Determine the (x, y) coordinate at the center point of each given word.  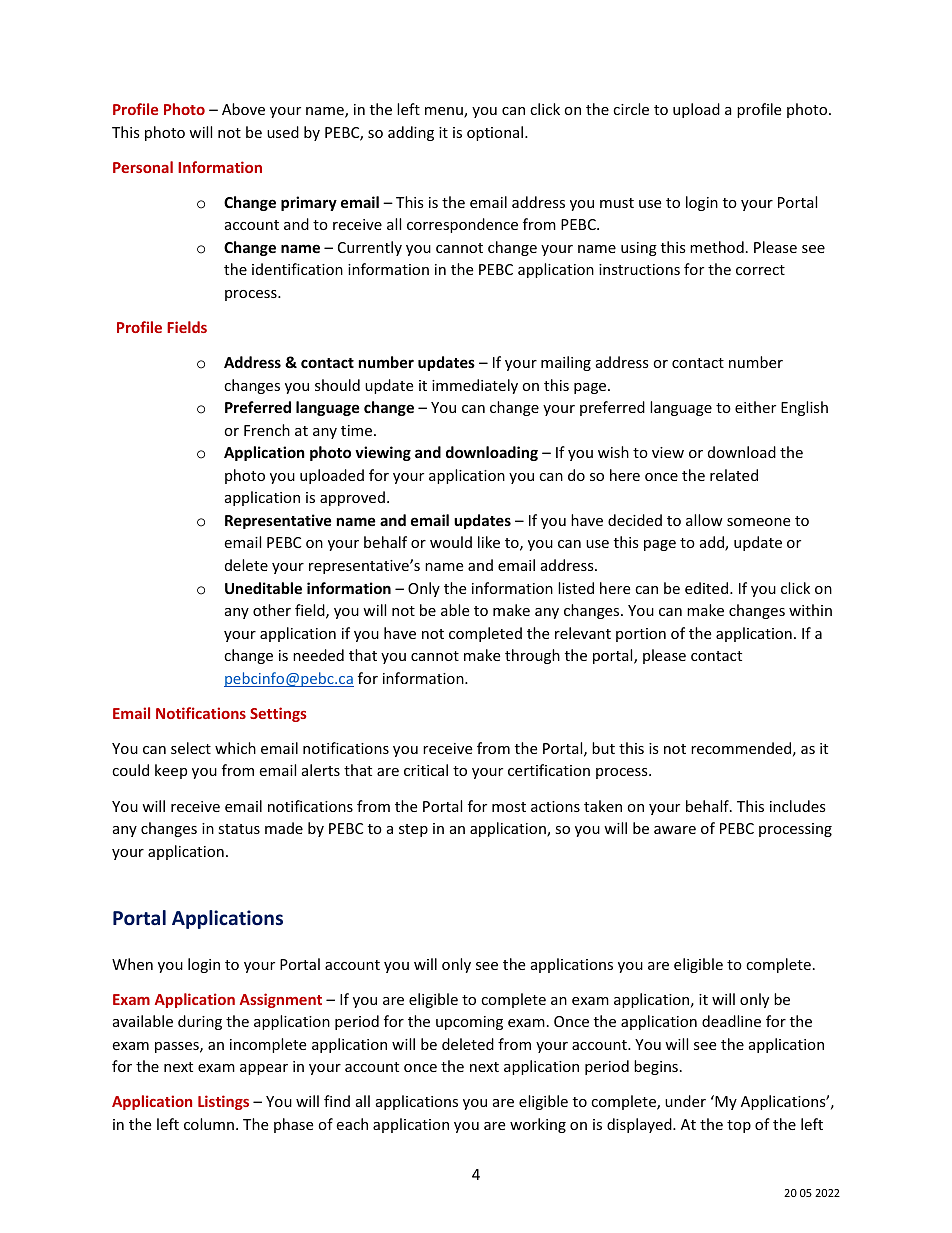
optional (496, 133)
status (239, 829)
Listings (223, 1102)
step (413, 830)
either (755, 407)
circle (631, 109)
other (272, 610)
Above (243, 109)
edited (708, 588)
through (532, 656)
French (267, 430)
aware (675, 830)
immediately (475, 386)
